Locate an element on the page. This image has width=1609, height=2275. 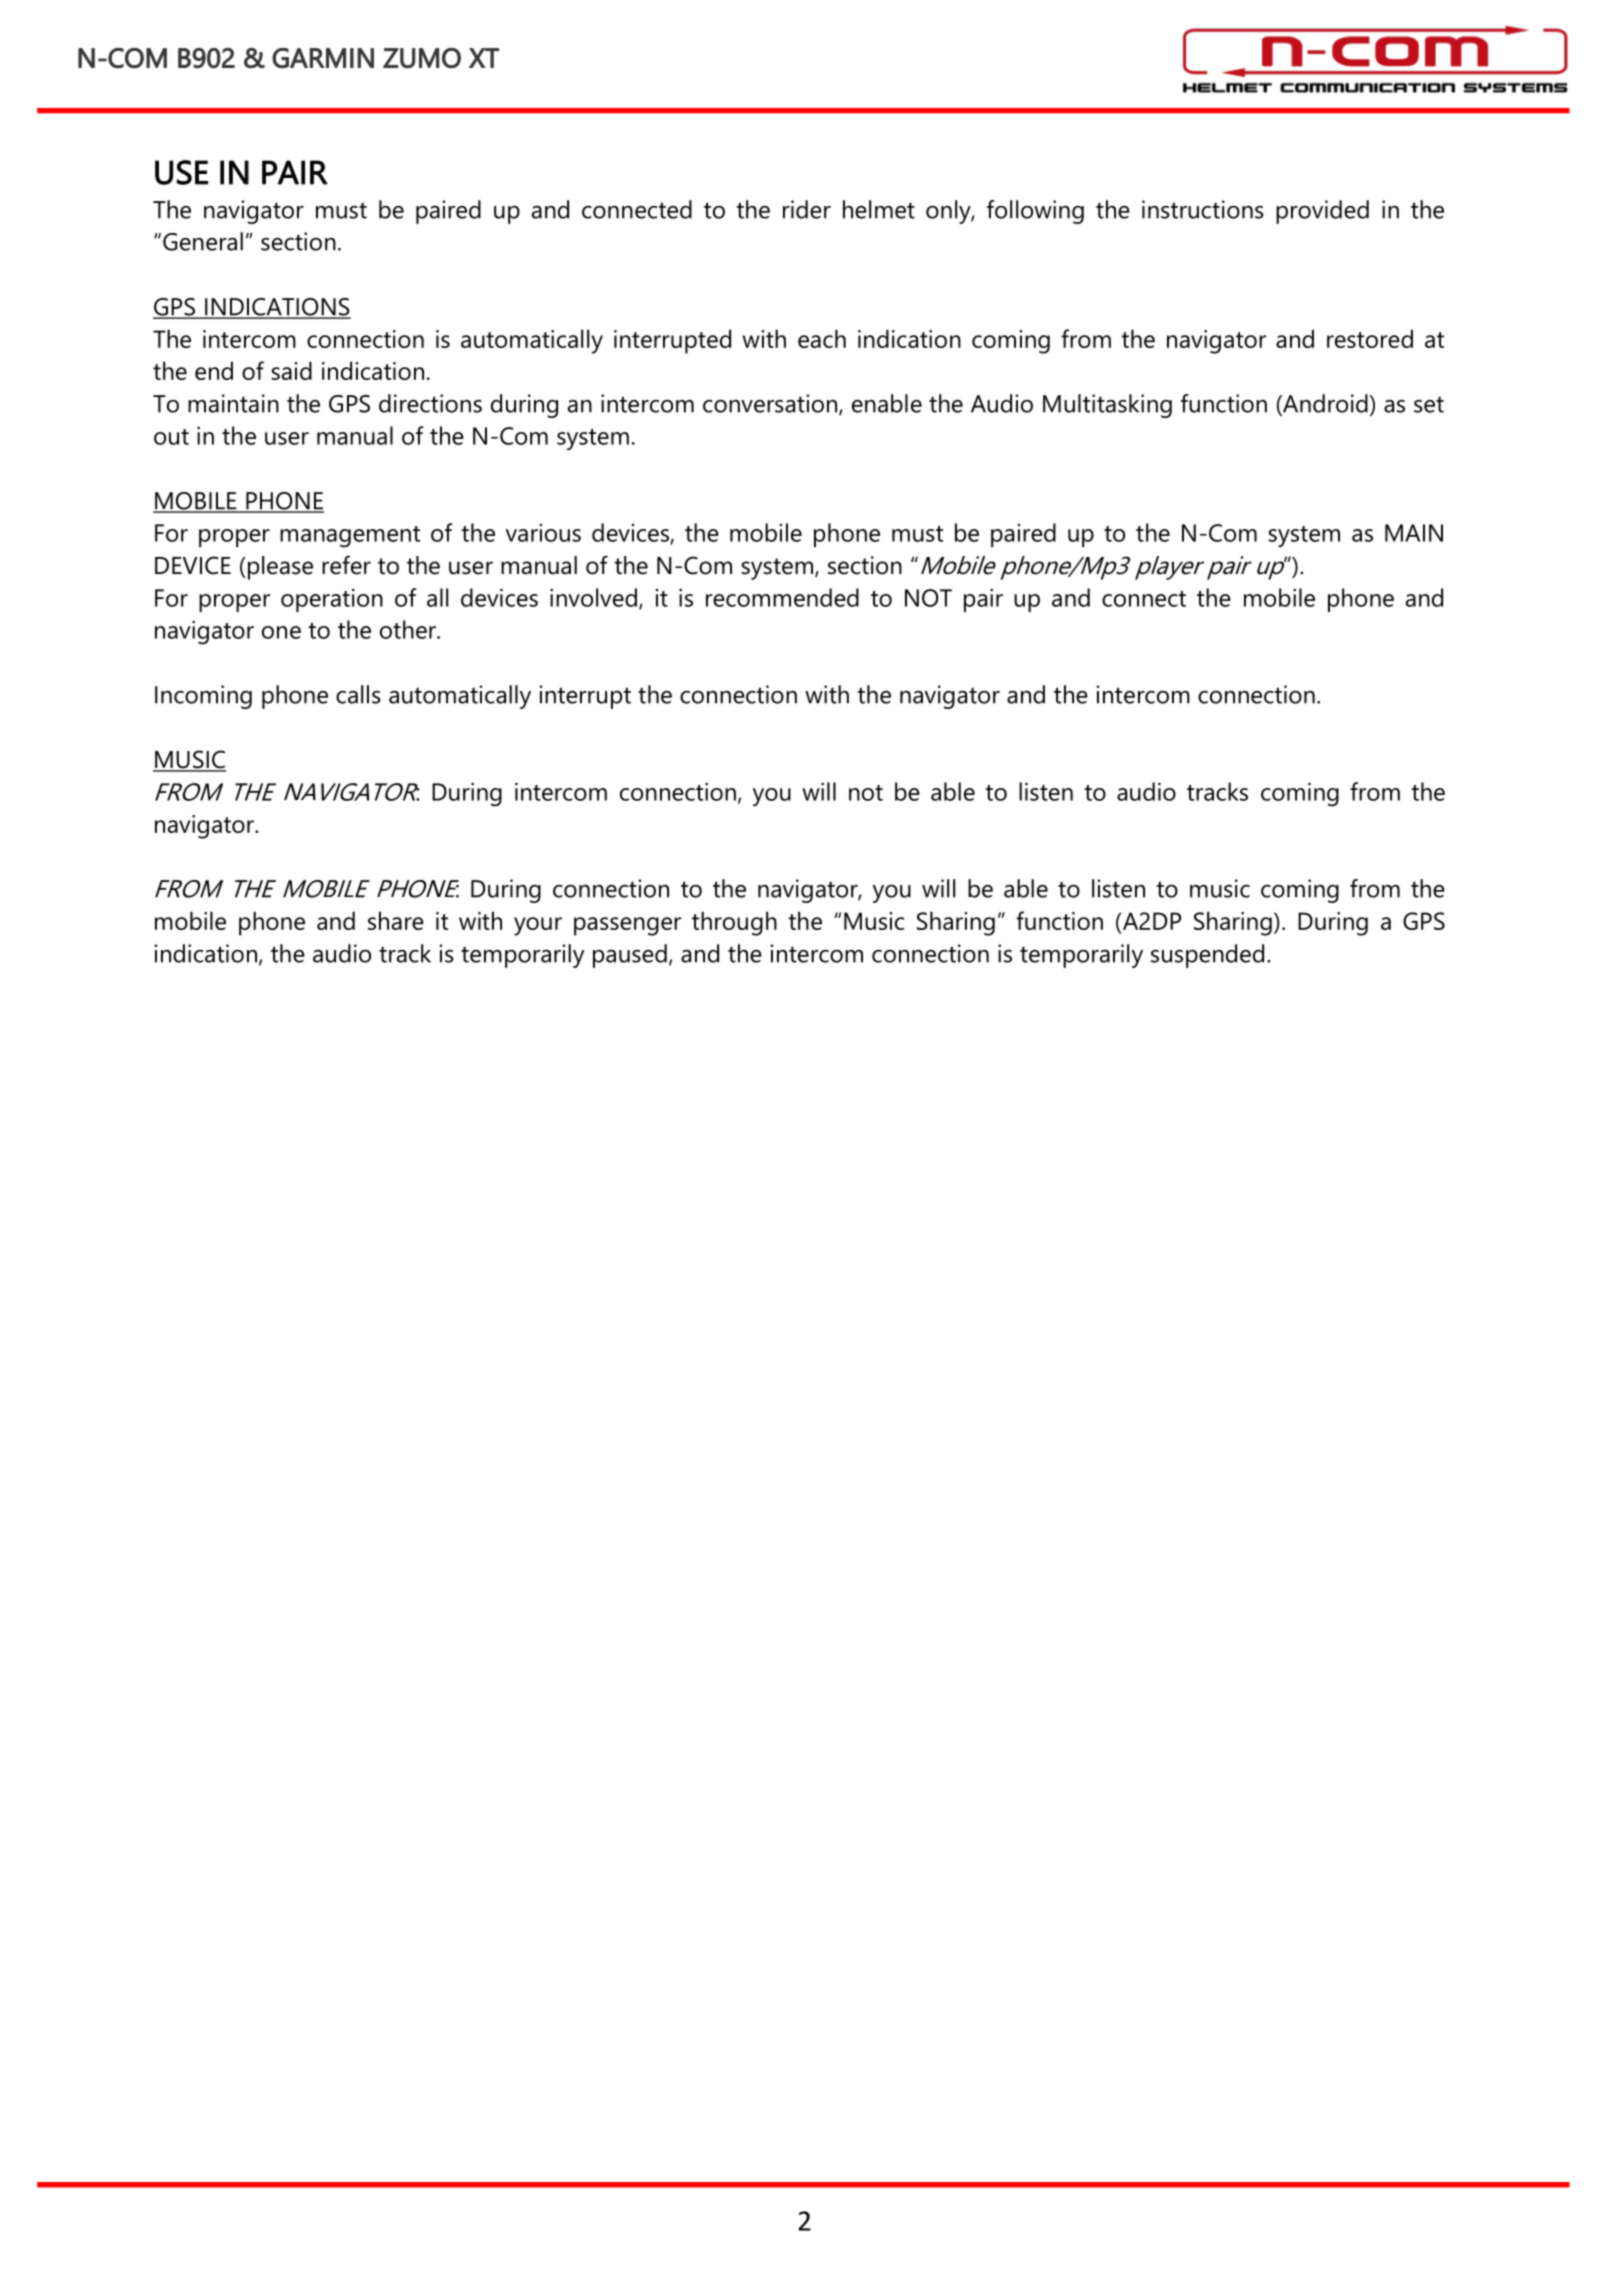
through is located at coordinates (734, 923).
